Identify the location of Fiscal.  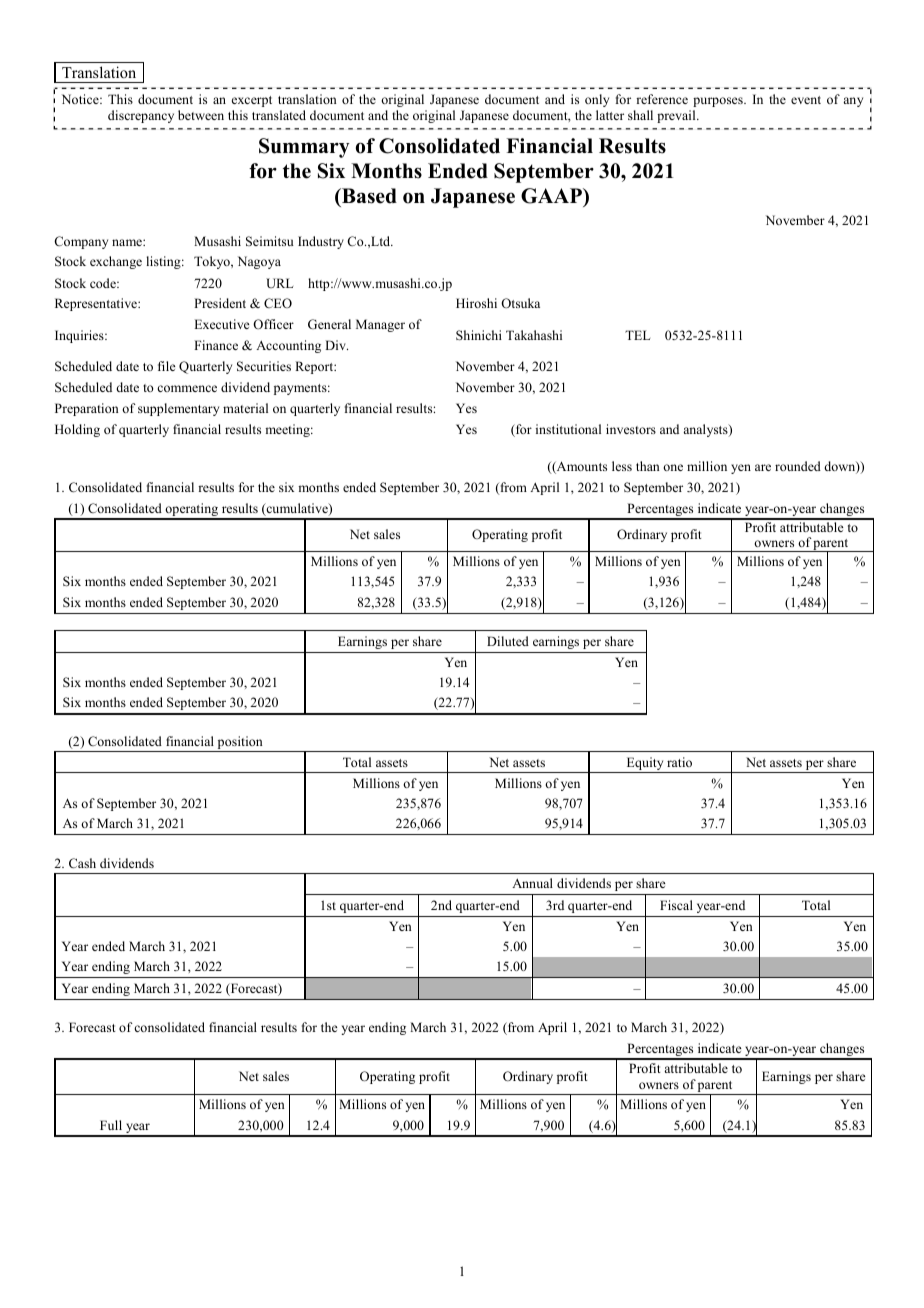
(676, 905).
